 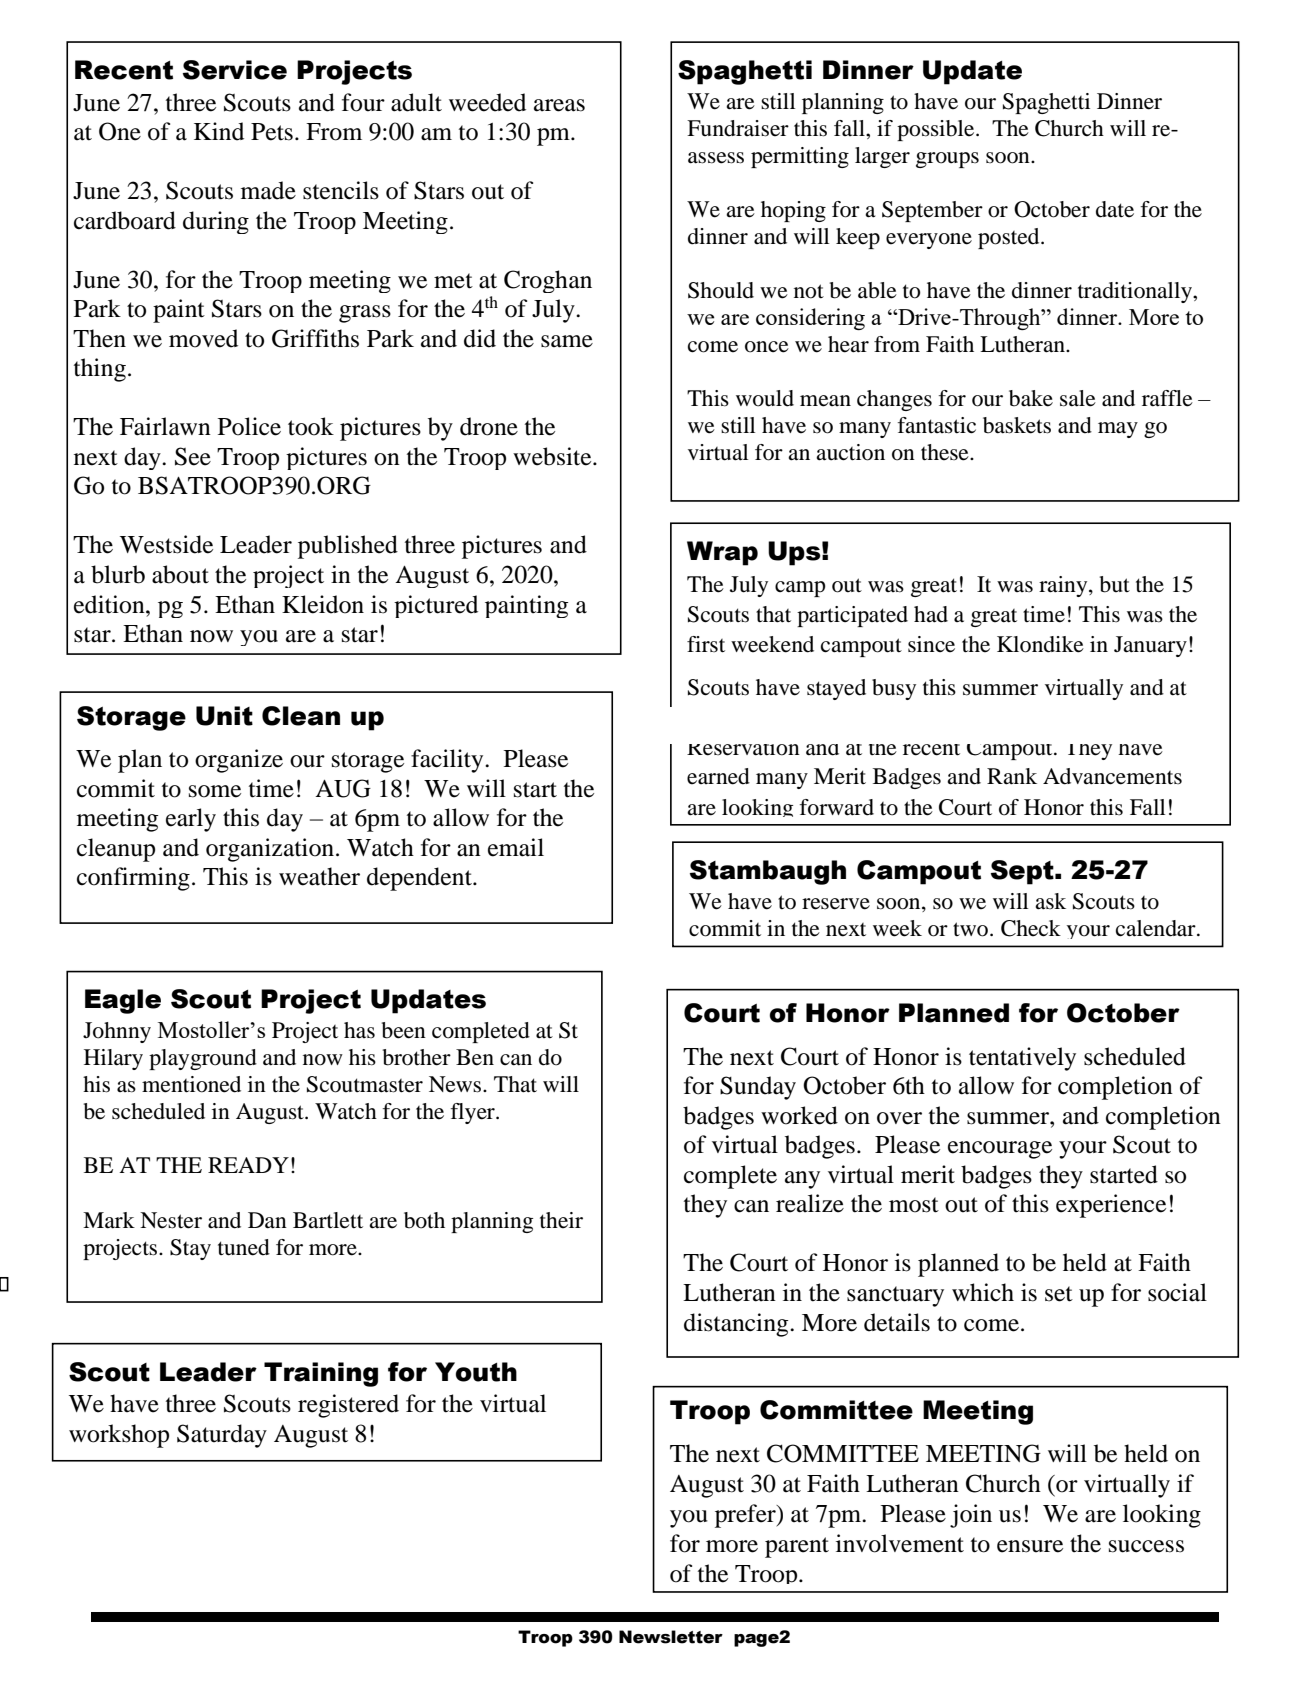 I want to click on Kind, so click(x=219, y=131).
